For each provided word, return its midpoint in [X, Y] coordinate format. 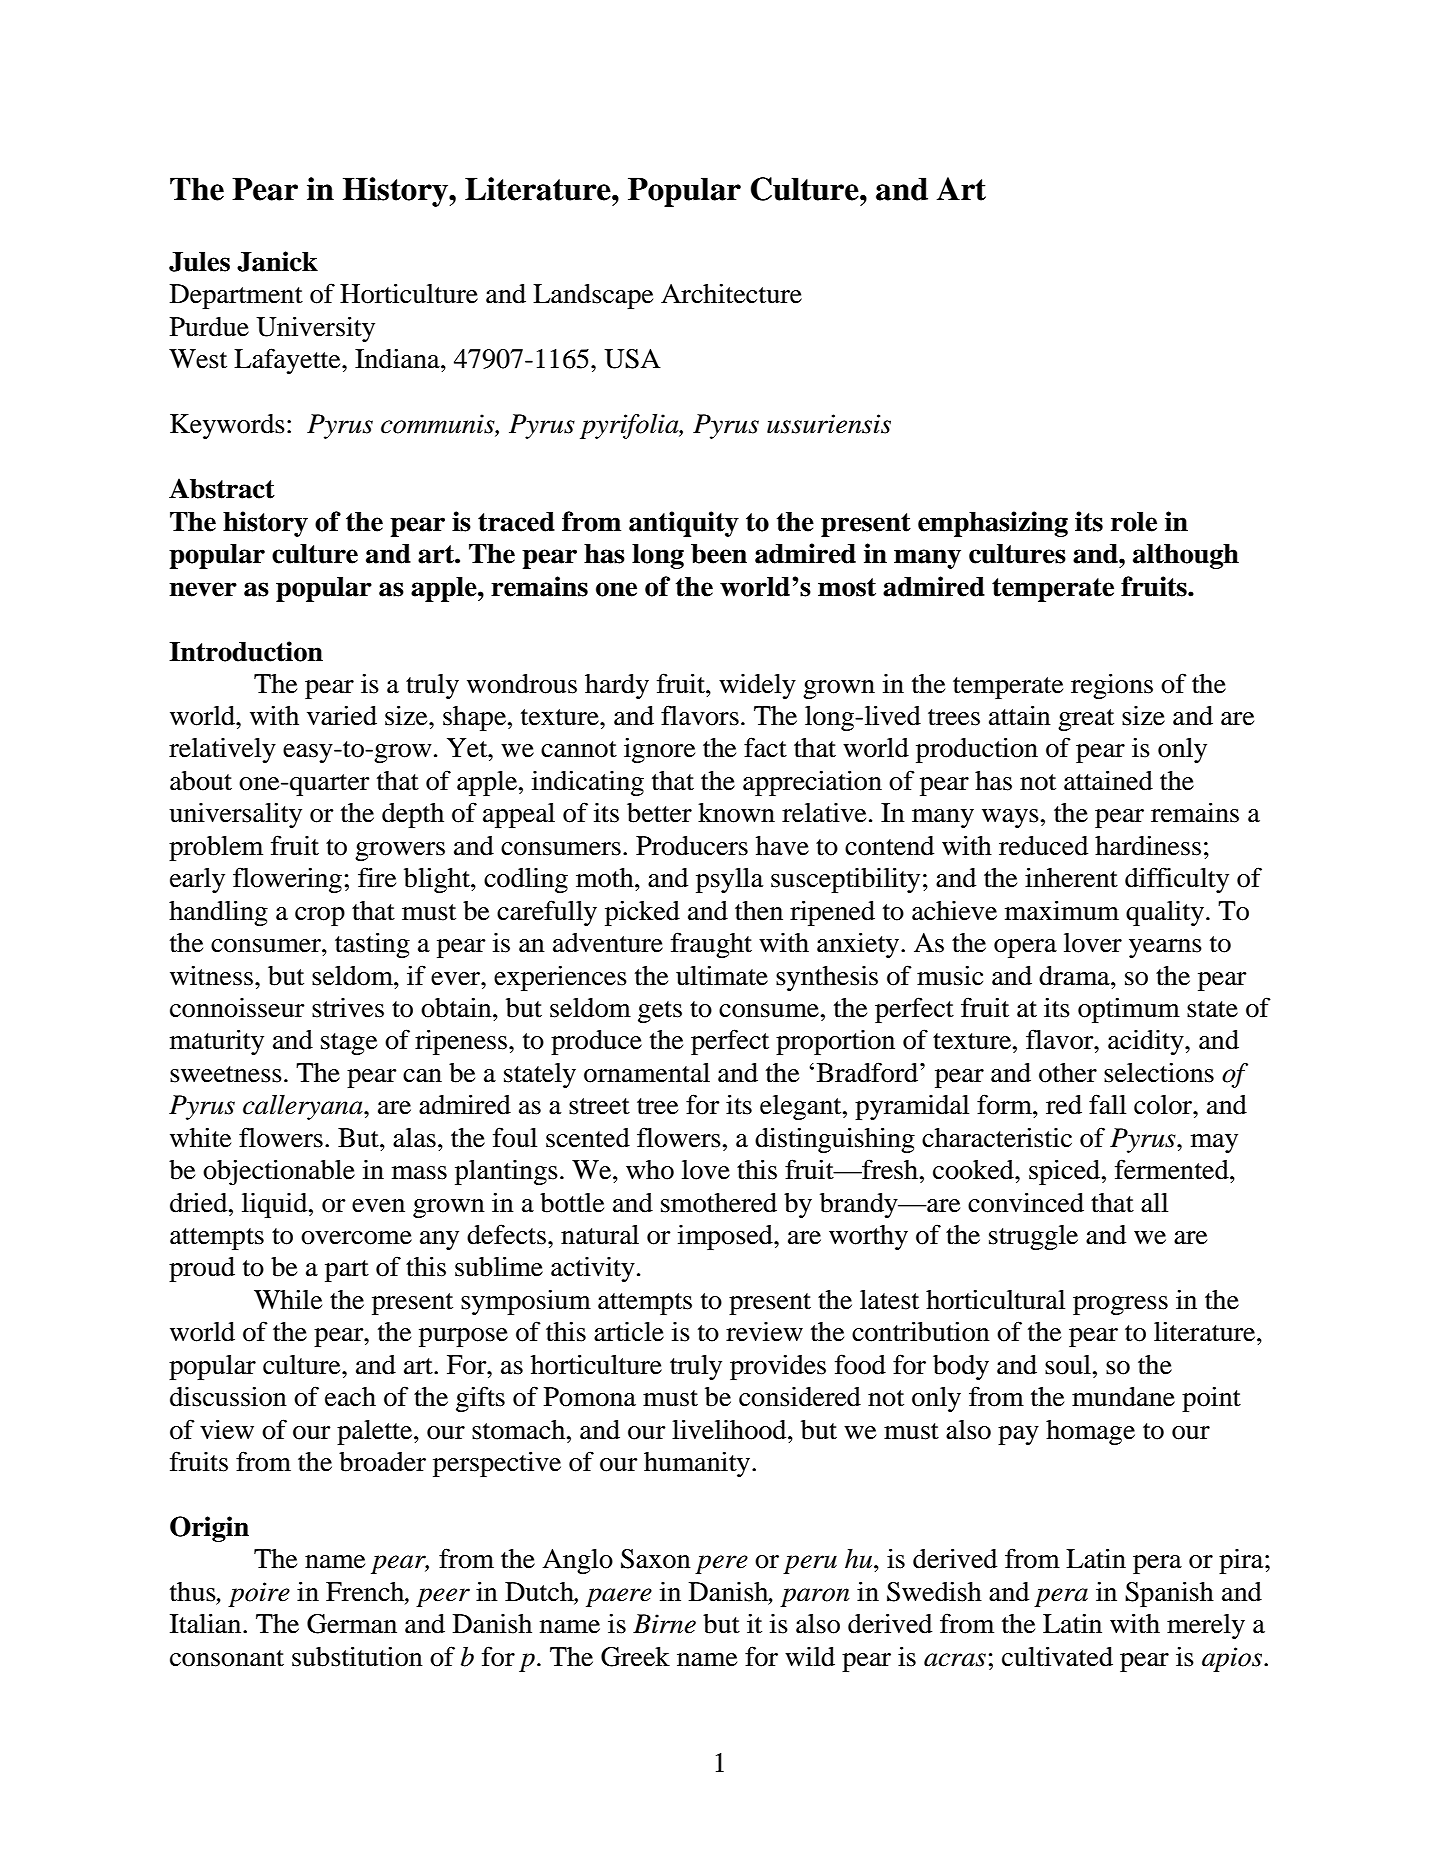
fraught [711, 945]
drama [1075, 976]
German [352, 1624]
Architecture [731, 293]
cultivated [1057, 1656]
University [315, 329]
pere [721, 1564]
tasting [372, 945]
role [1134, 522]
